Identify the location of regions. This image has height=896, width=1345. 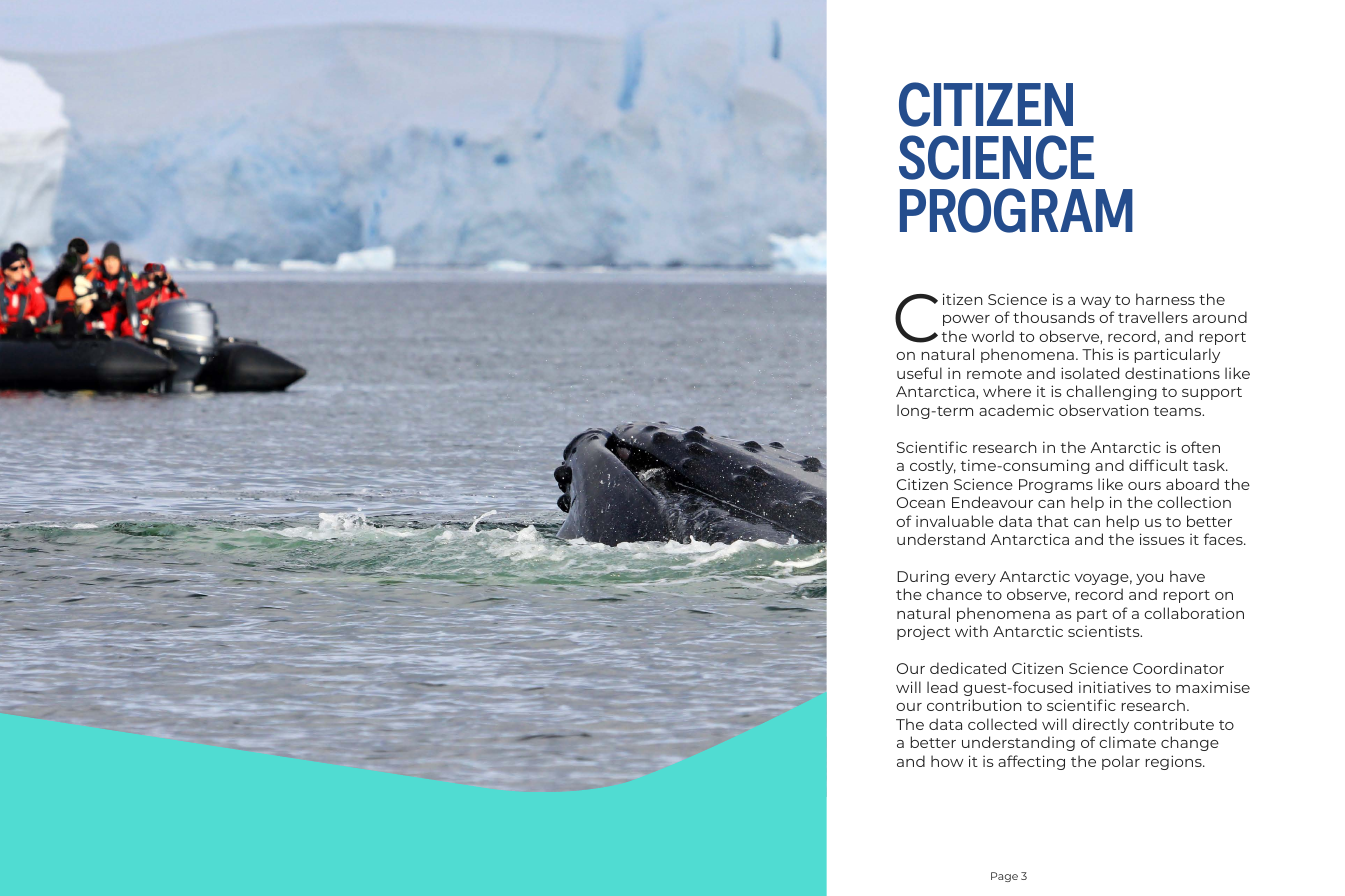
(1174, 762).
